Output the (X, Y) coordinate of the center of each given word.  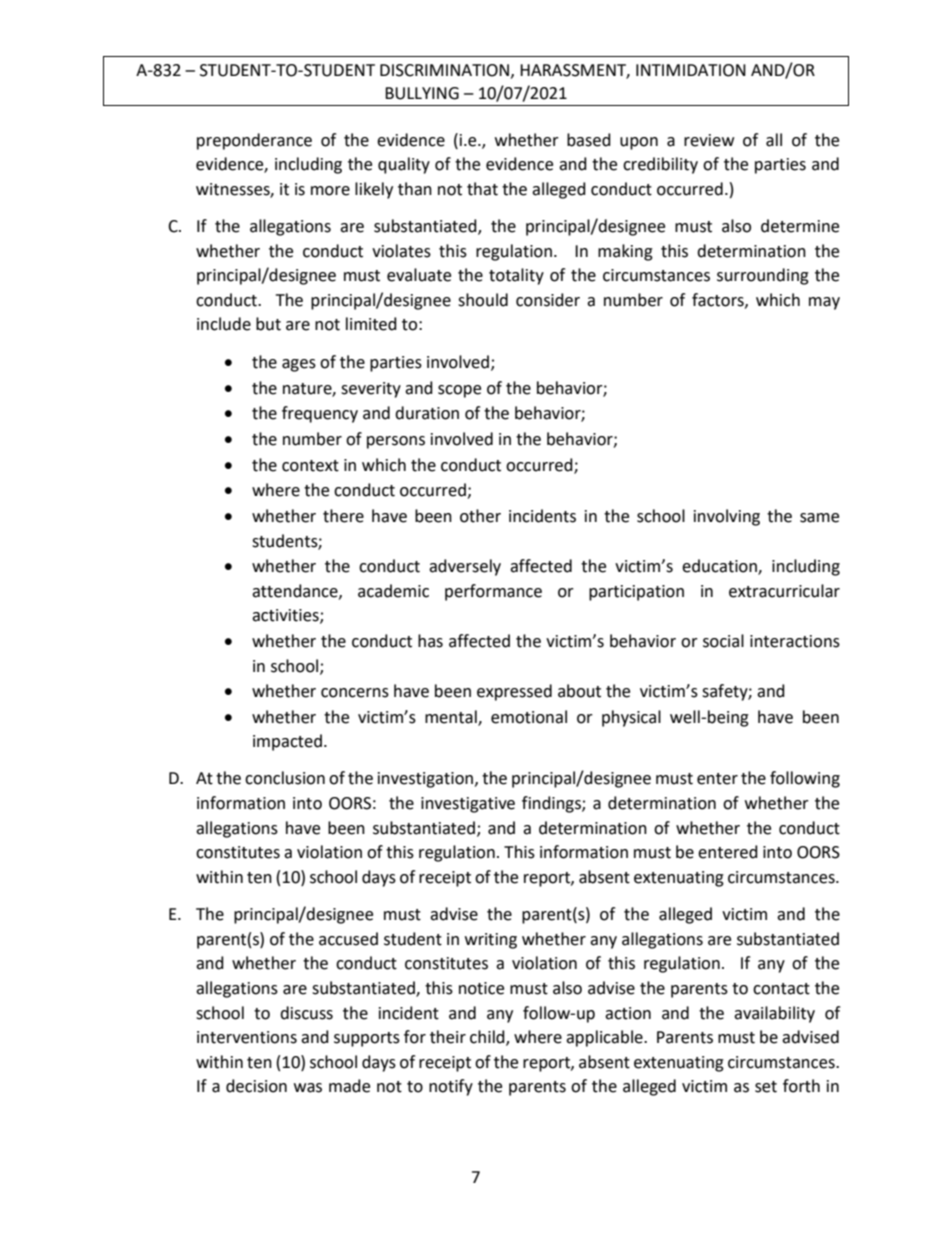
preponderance (254, 141)
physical (631, 718)
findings (552, 804)
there (343, 516)
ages (299, 365)
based (589, 140)
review (709, 140)
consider (548, 300)
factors (719, 300)
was (308, 1088)
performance (493, 592)
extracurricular (784, 591)
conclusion (285, 778)
